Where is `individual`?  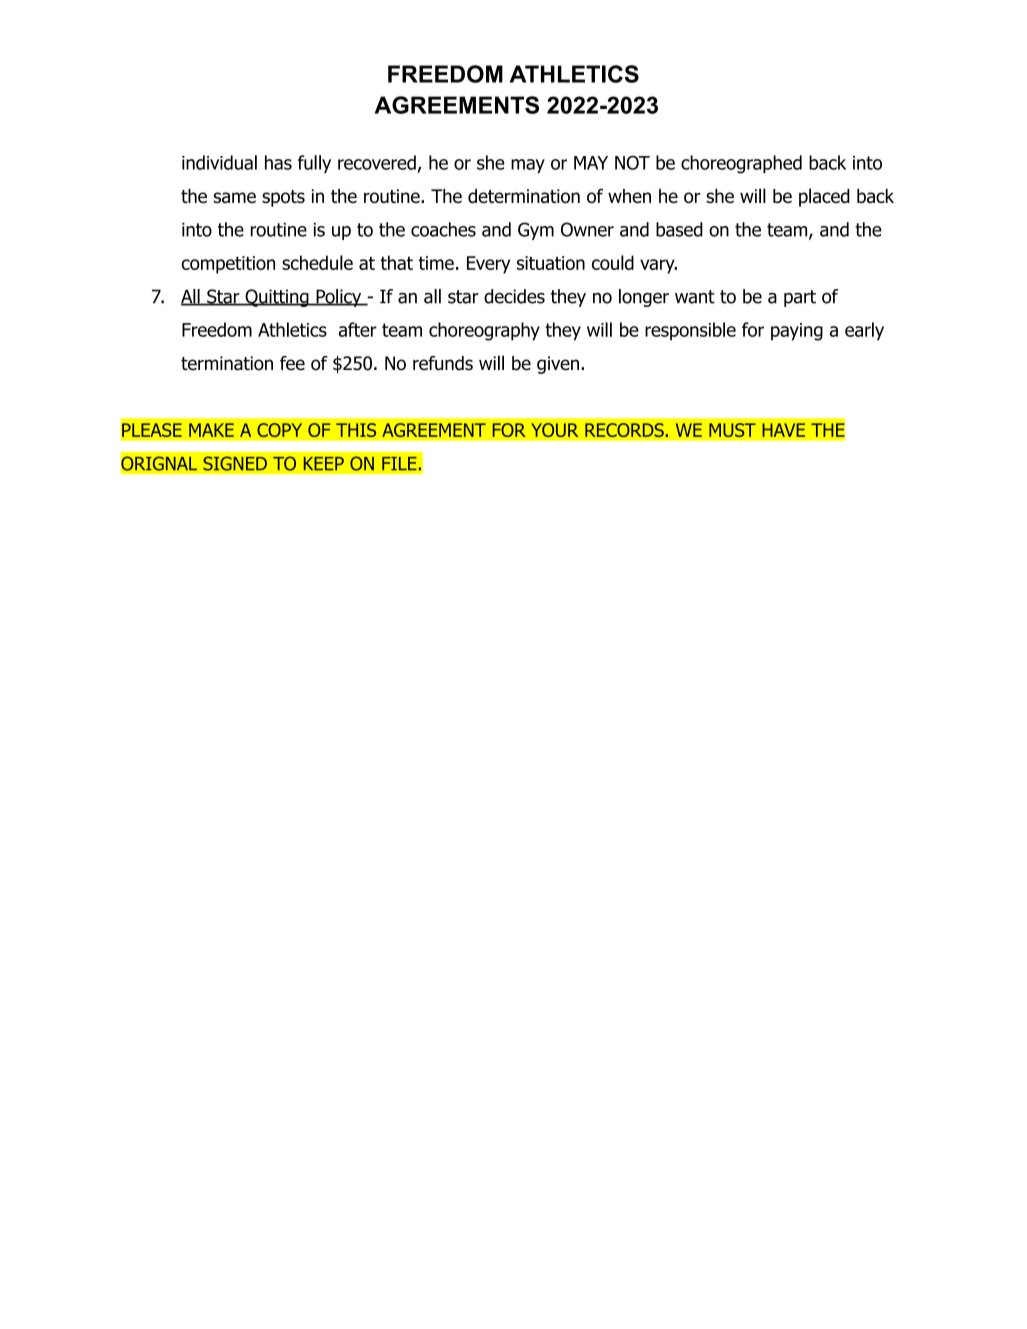
individual is located at coordinates (219, 162).
